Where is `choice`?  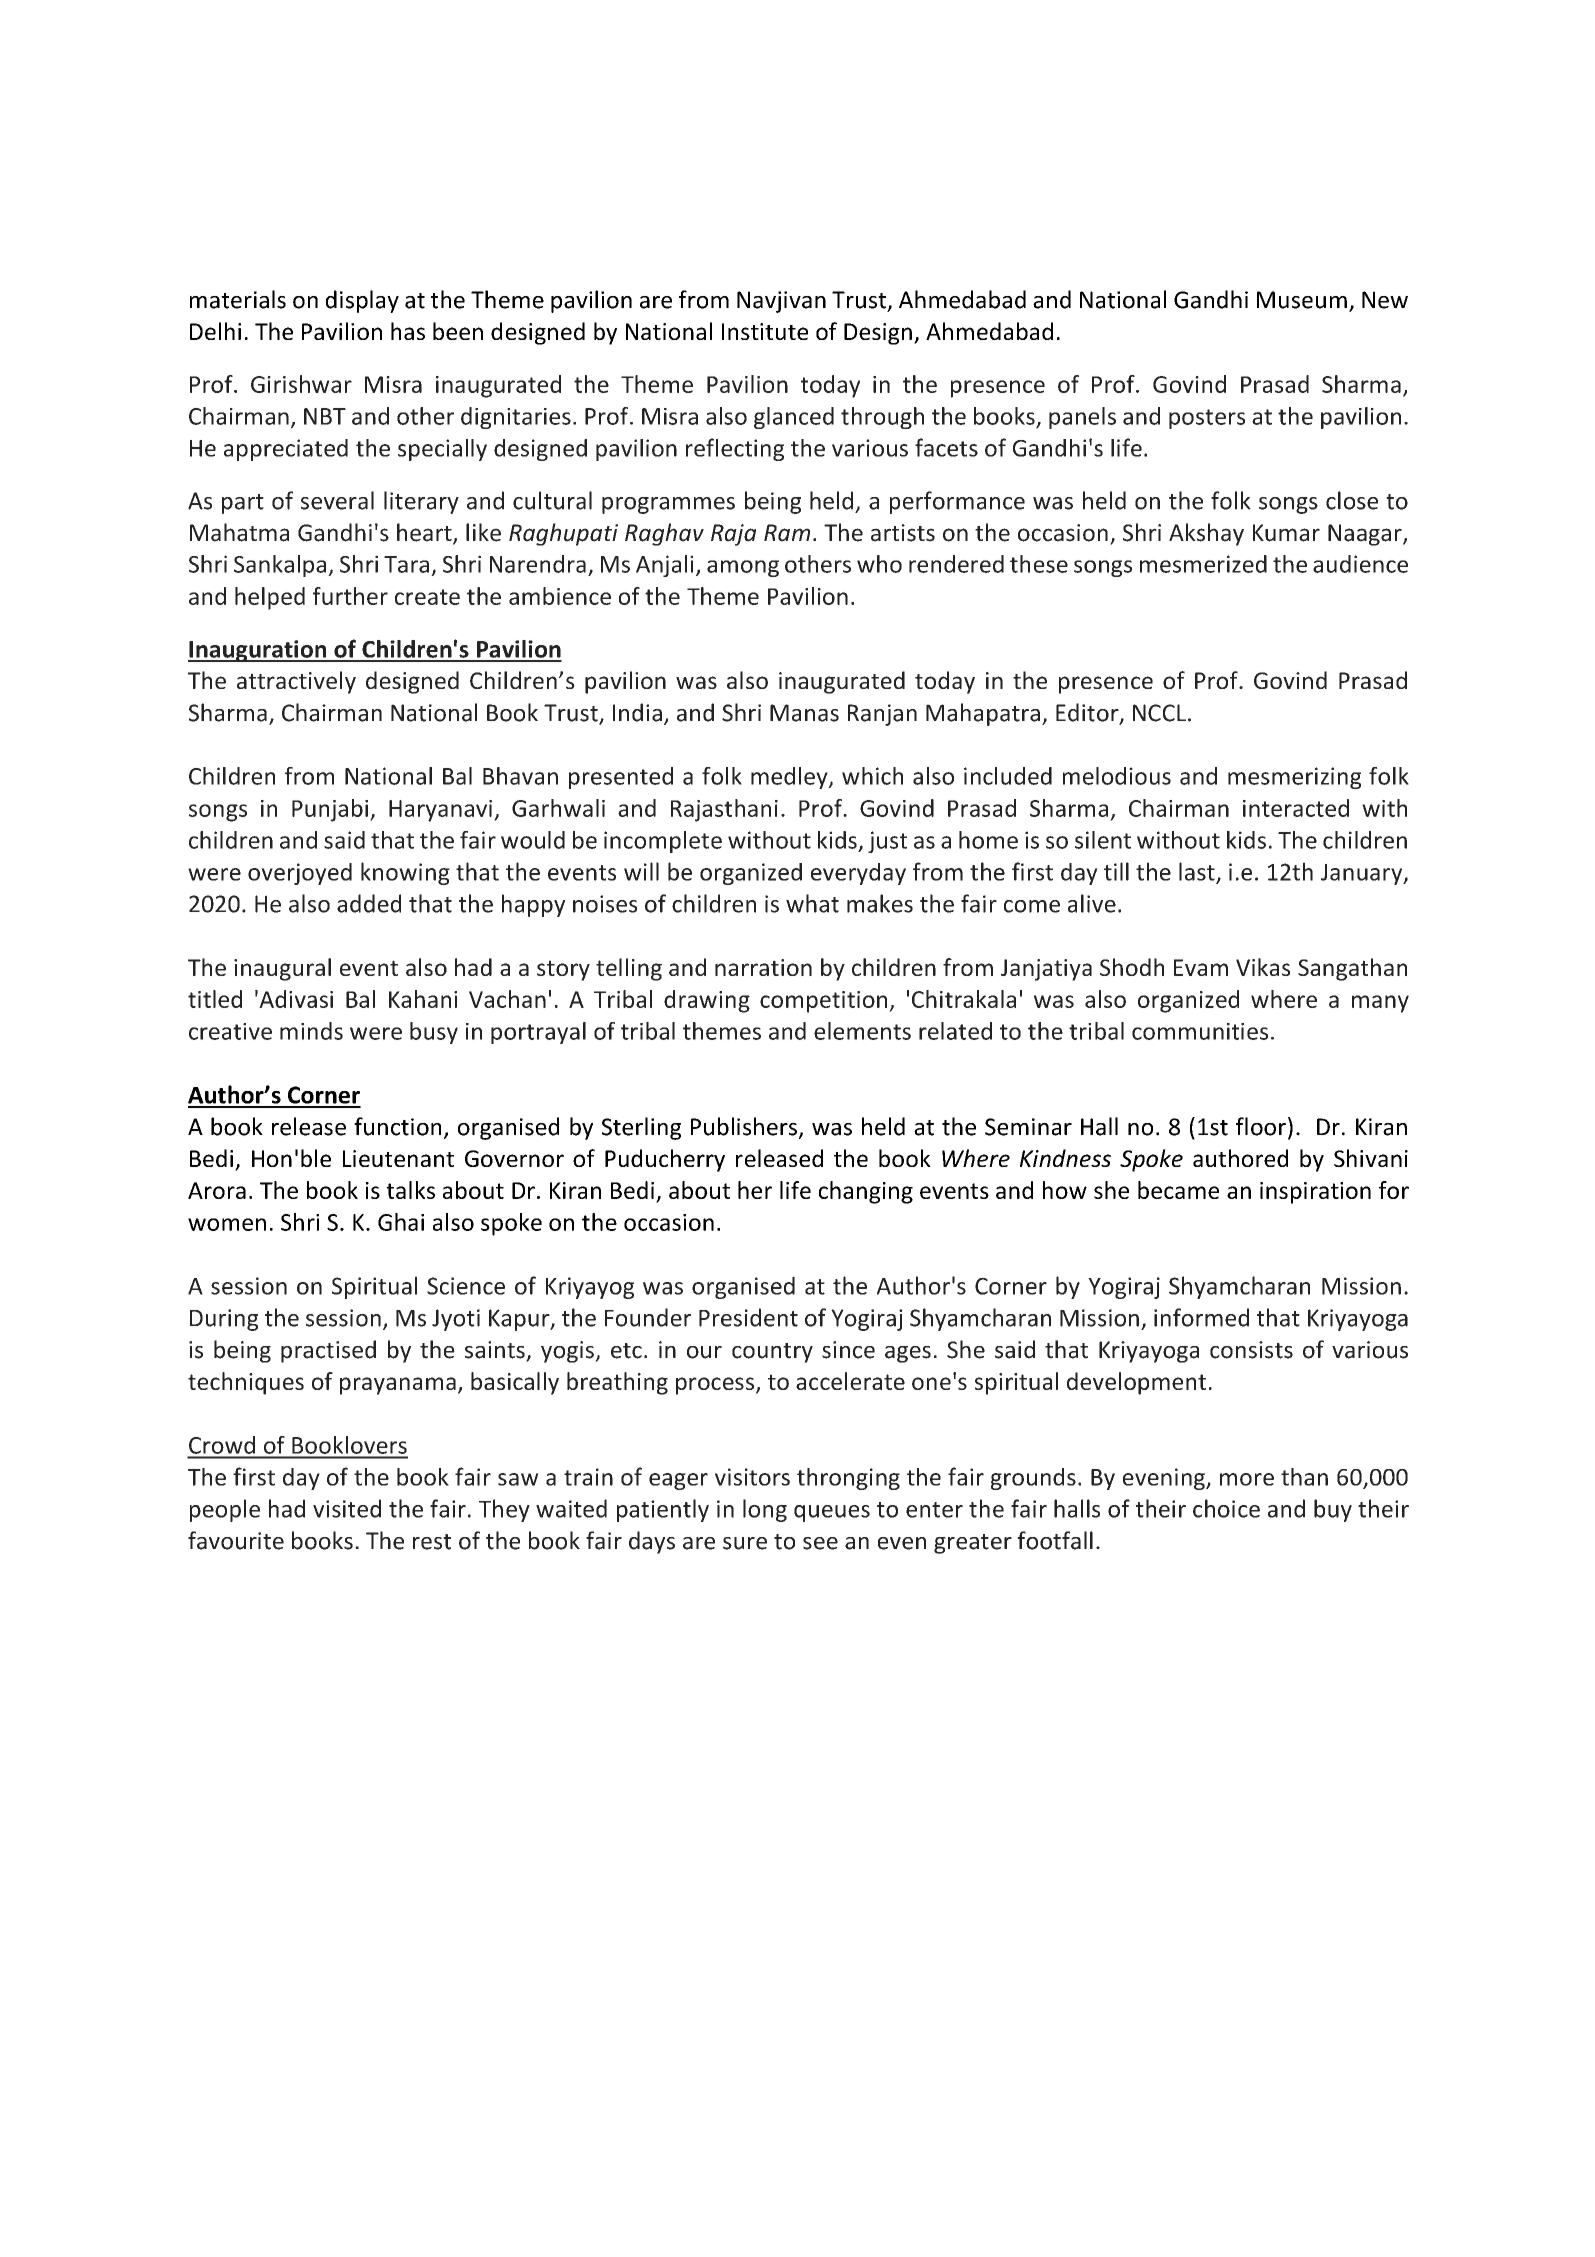
choice is located at coordinates (1226, 1508).
